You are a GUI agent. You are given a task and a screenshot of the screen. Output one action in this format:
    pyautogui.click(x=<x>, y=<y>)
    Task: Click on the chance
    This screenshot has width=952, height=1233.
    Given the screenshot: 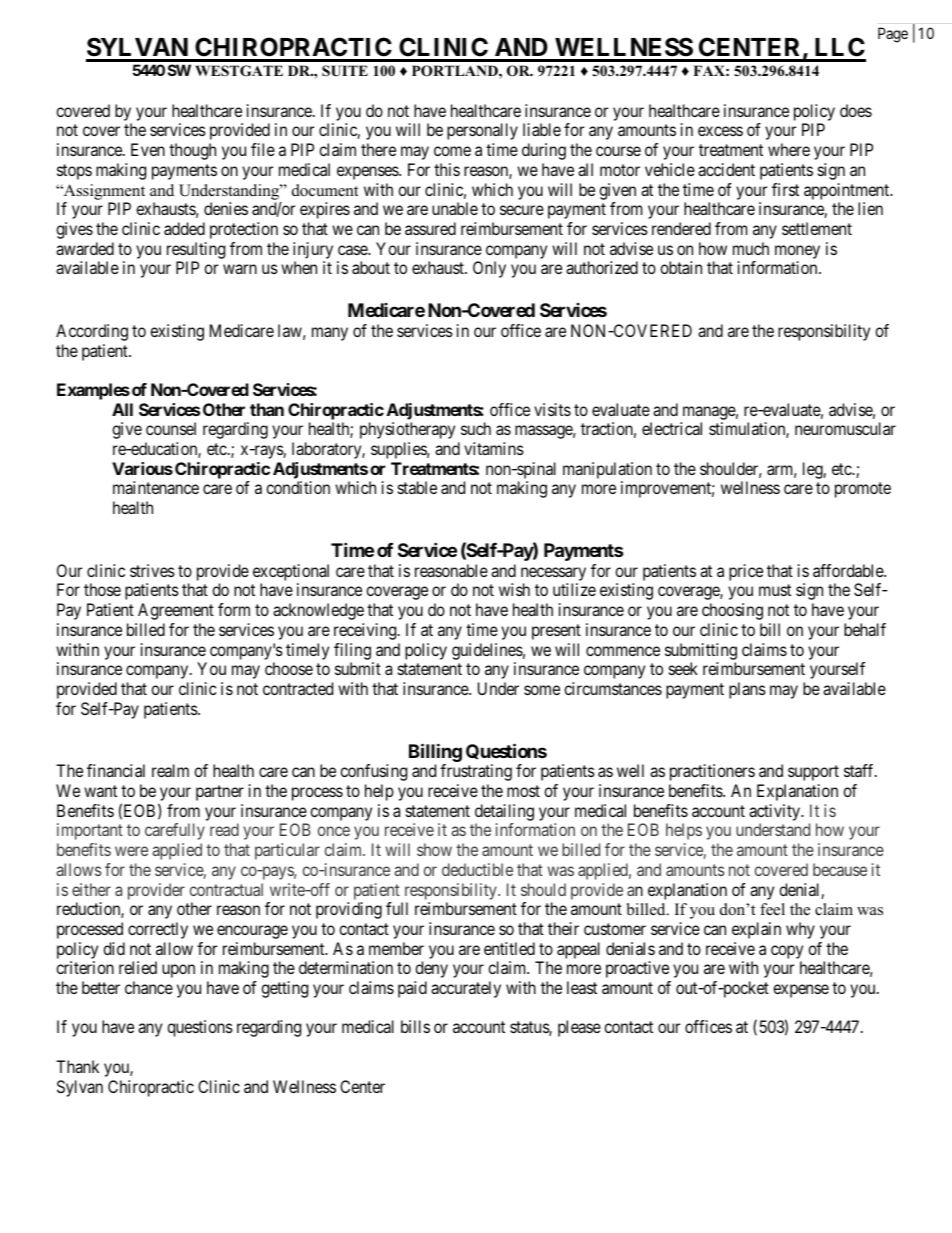 What is the action you would take?
    pyautogui.click(x=149, y=987)
